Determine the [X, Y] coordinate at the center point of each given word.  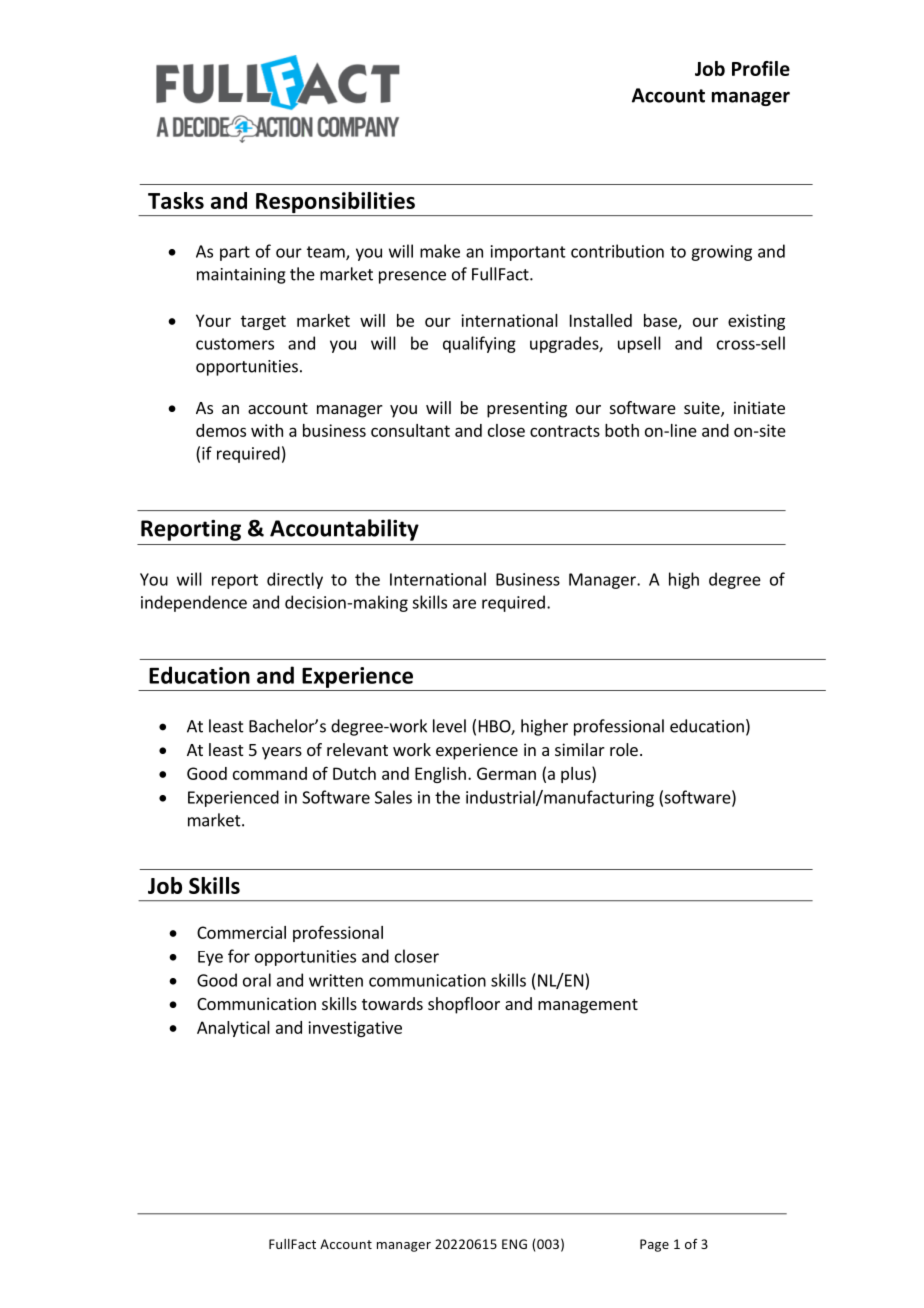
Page [654, 1245]
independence [194, 603]
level [449, 726]
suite [703, 409]
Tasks [176, 200]
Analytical [233, 1029]
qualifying [479, 344]
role [624, 749]
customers [235, 344]
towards [392, 1003]
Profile [761, 68]
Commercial [241, 932]
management [588, 1006]
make [440, 251]
